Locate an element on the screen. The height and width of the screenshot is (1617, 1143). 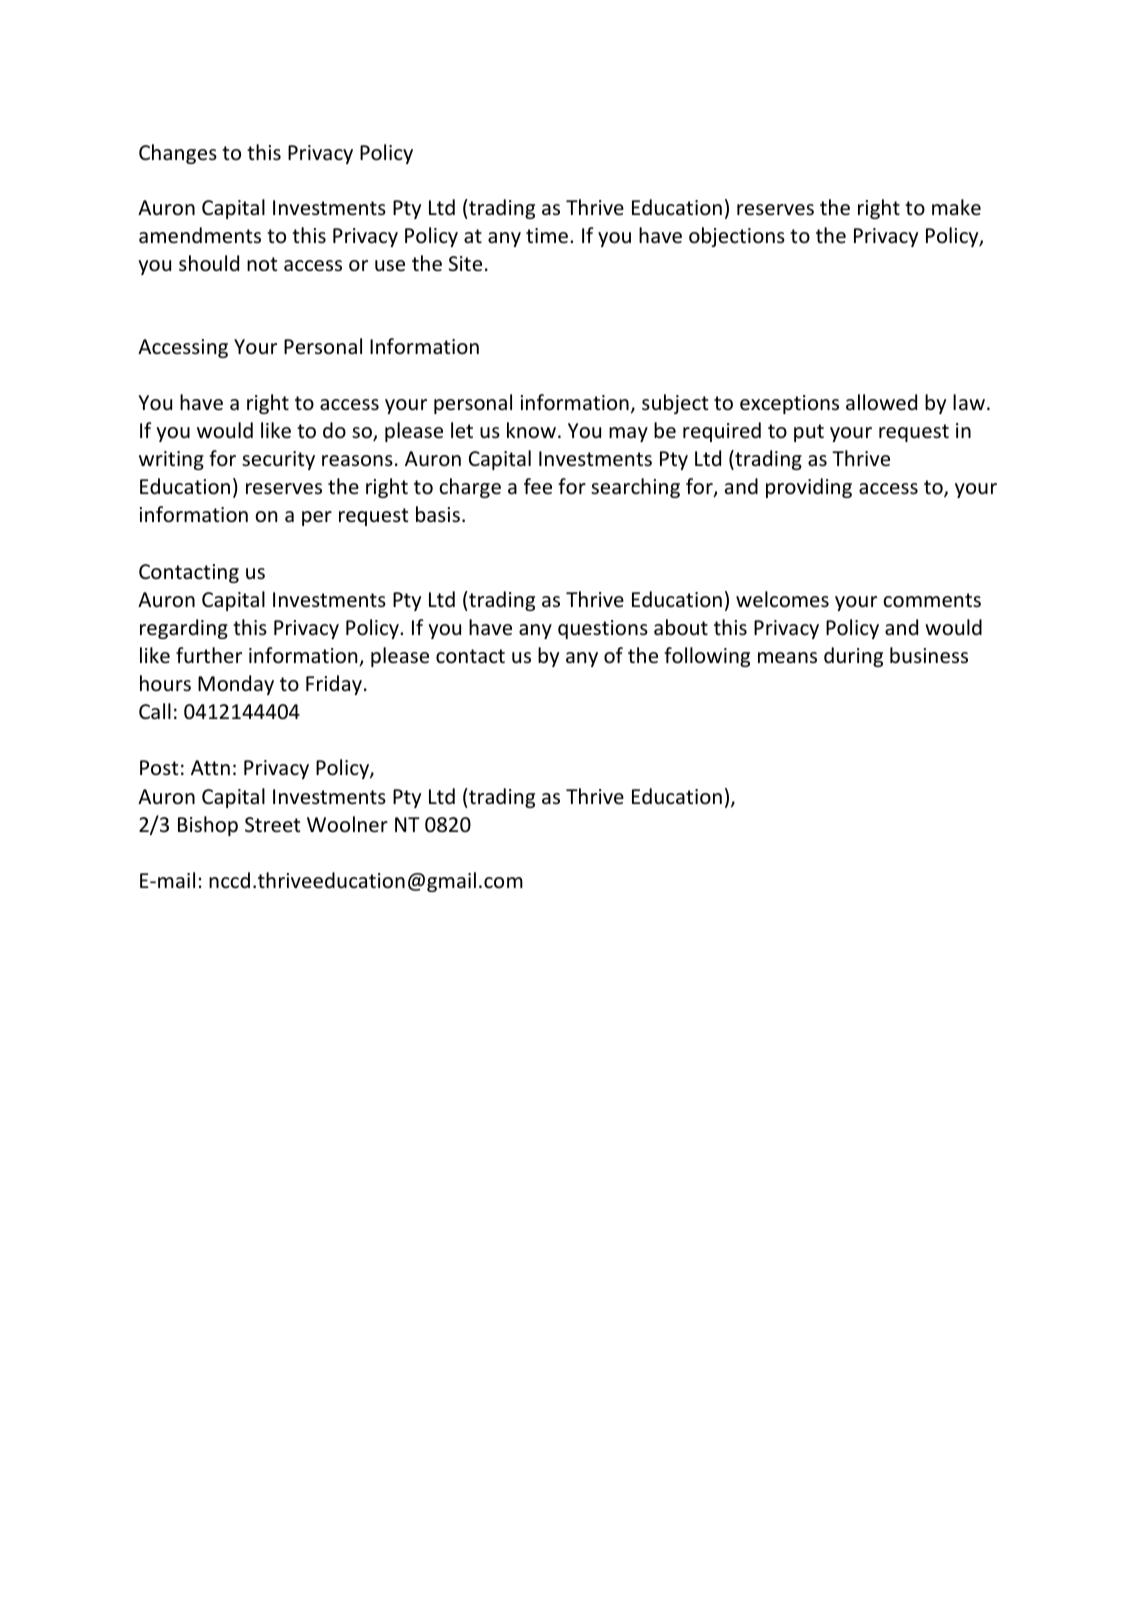
allowed is located at coordinates (881, 402).
